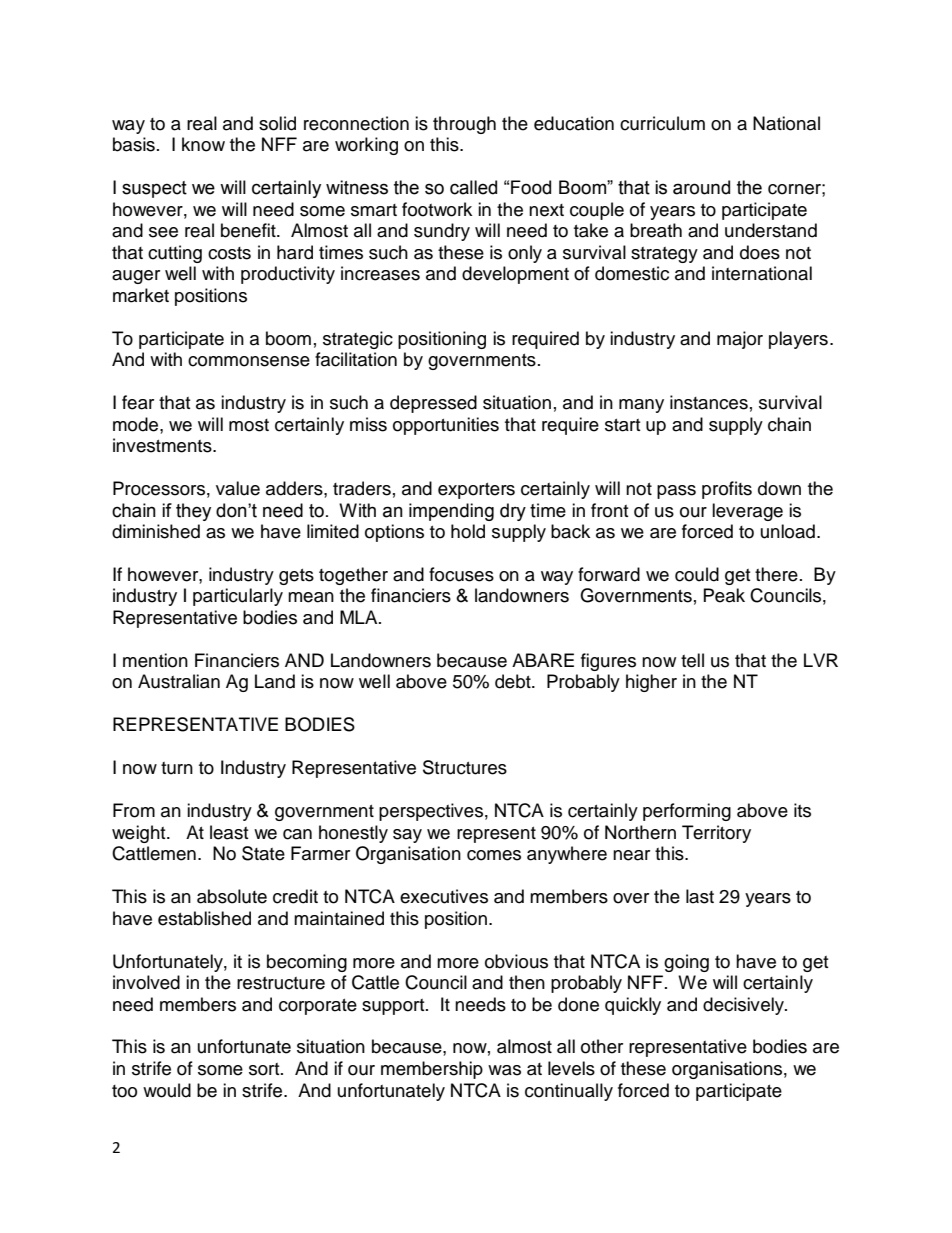 Image resolution: width=952 pixels, height=1233 pixels. I want to click on would, so click(167, 1090).
